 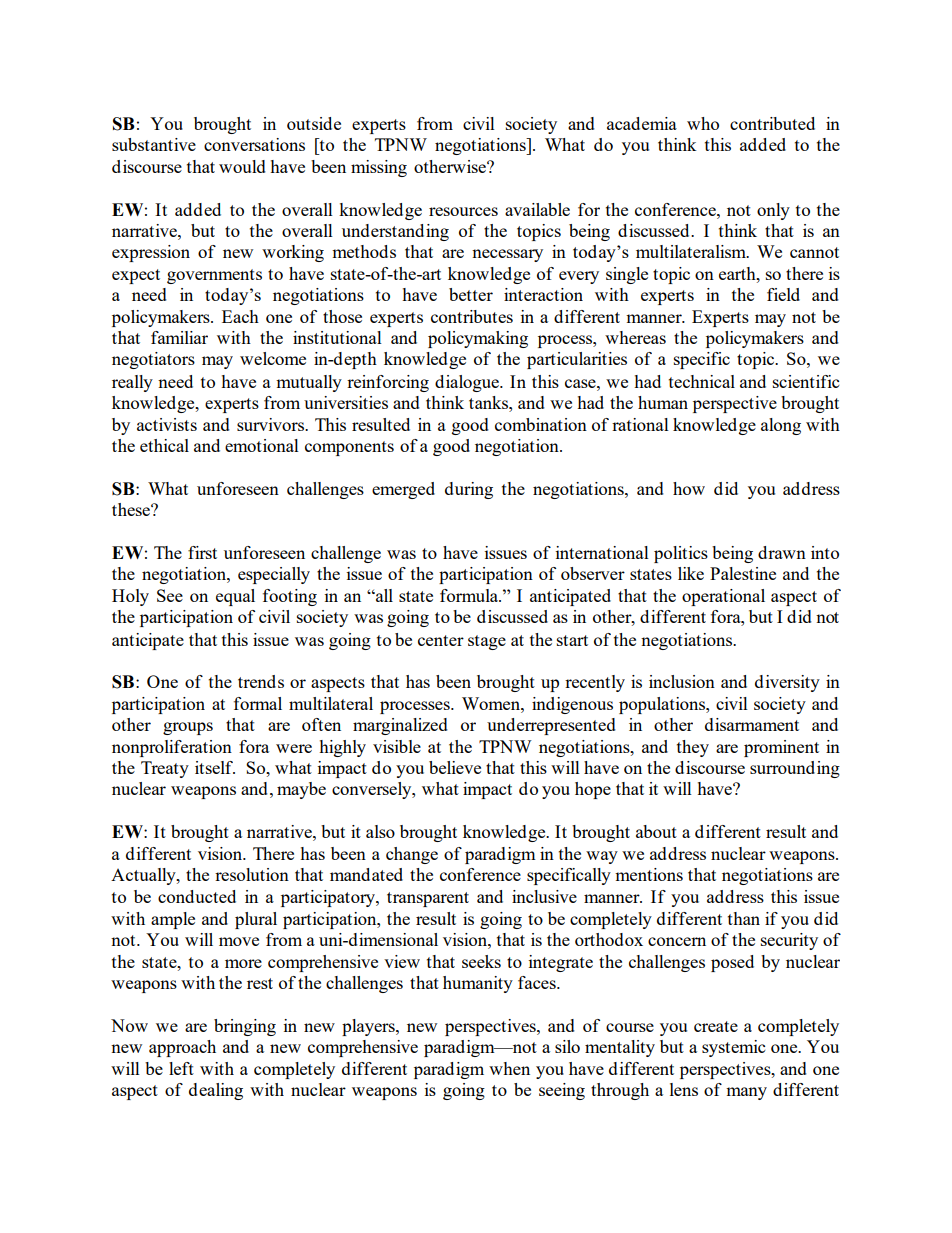 I want to click on left, so click(x=181, y=1068).
